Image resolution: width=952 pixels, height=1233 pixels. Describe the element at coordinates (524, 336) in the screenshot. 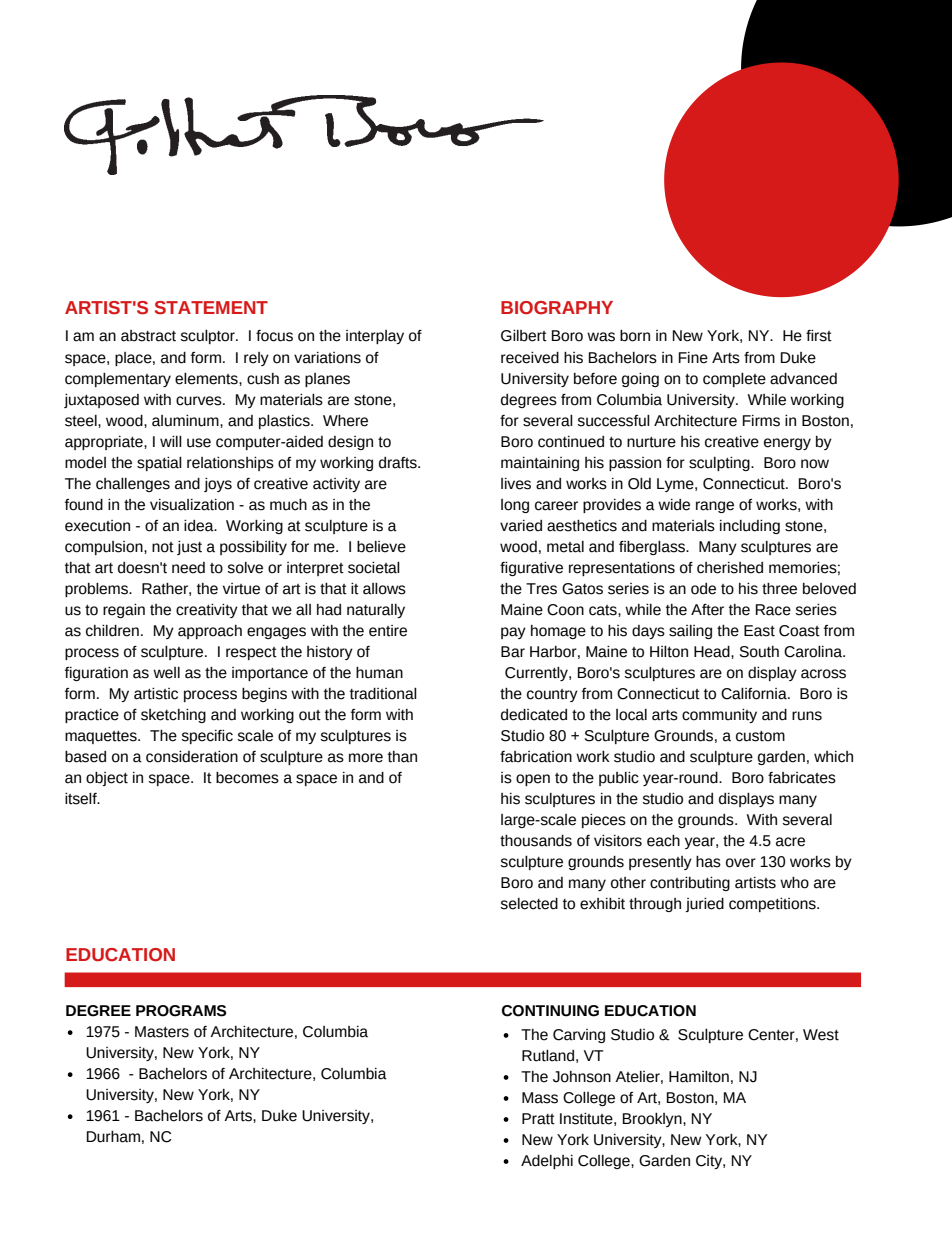

I see `Gilbert` at that location.
